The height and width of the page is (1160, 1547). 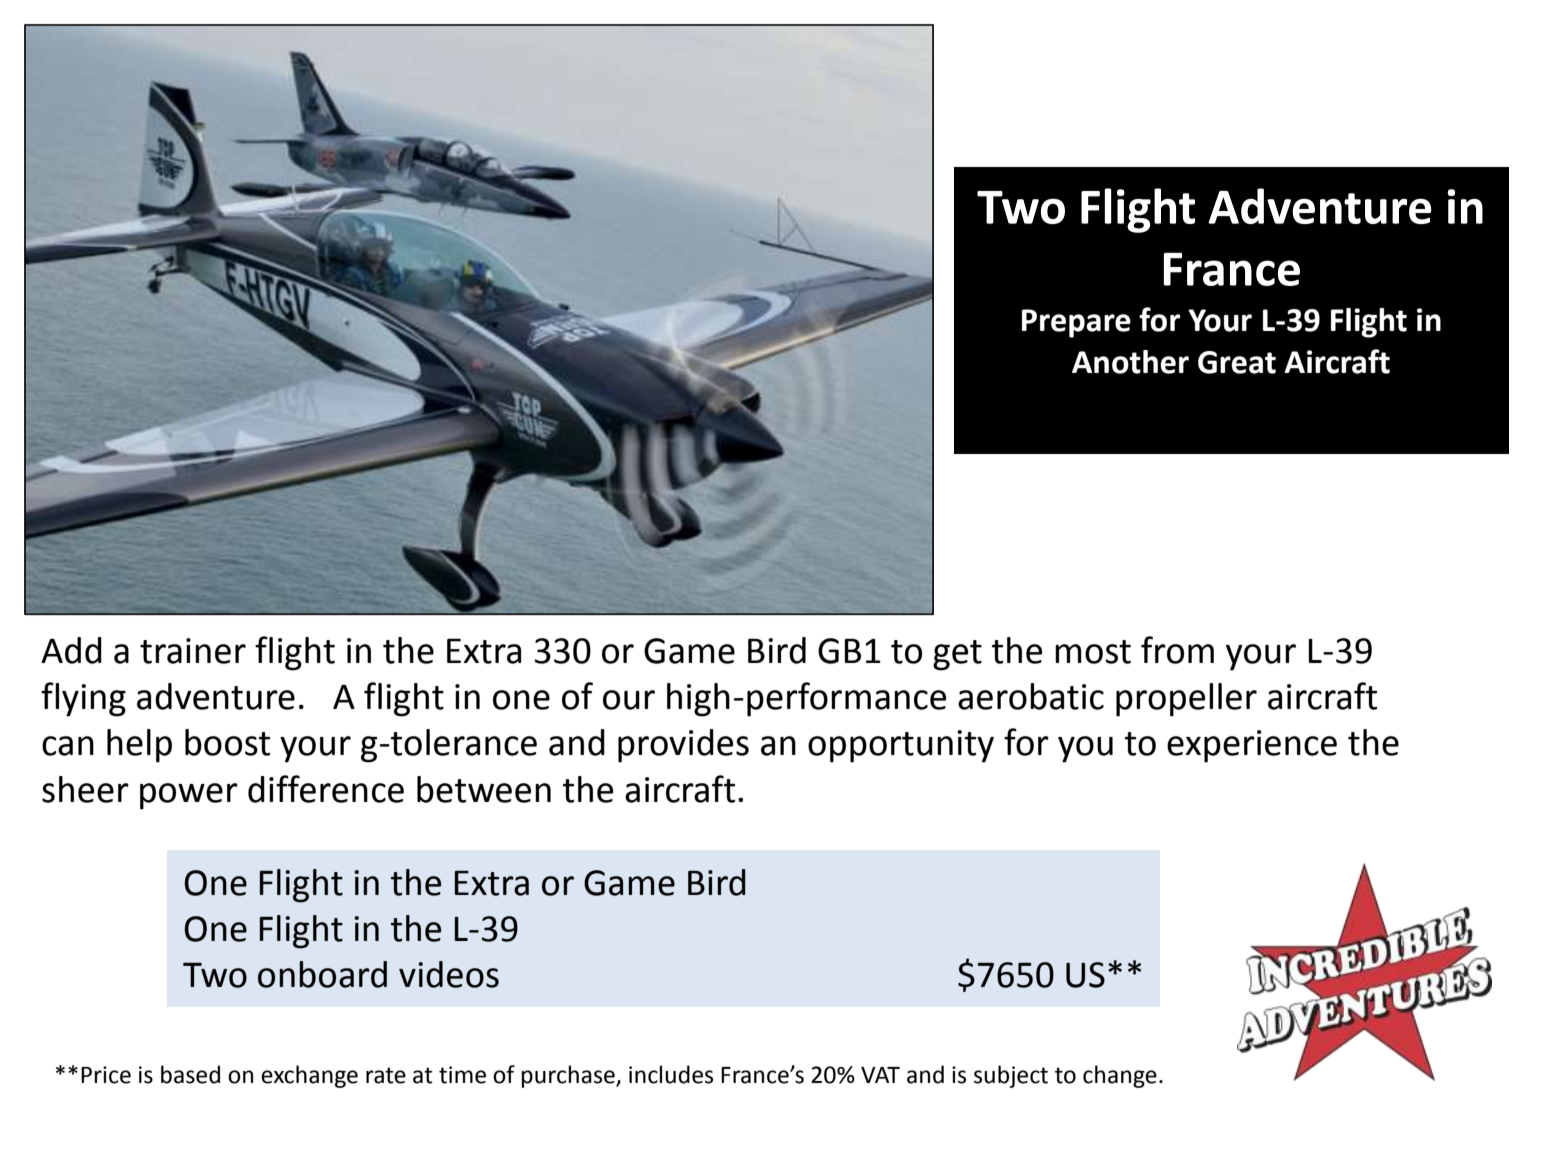 I want to click on includes, so click(x=671, y=1074).
